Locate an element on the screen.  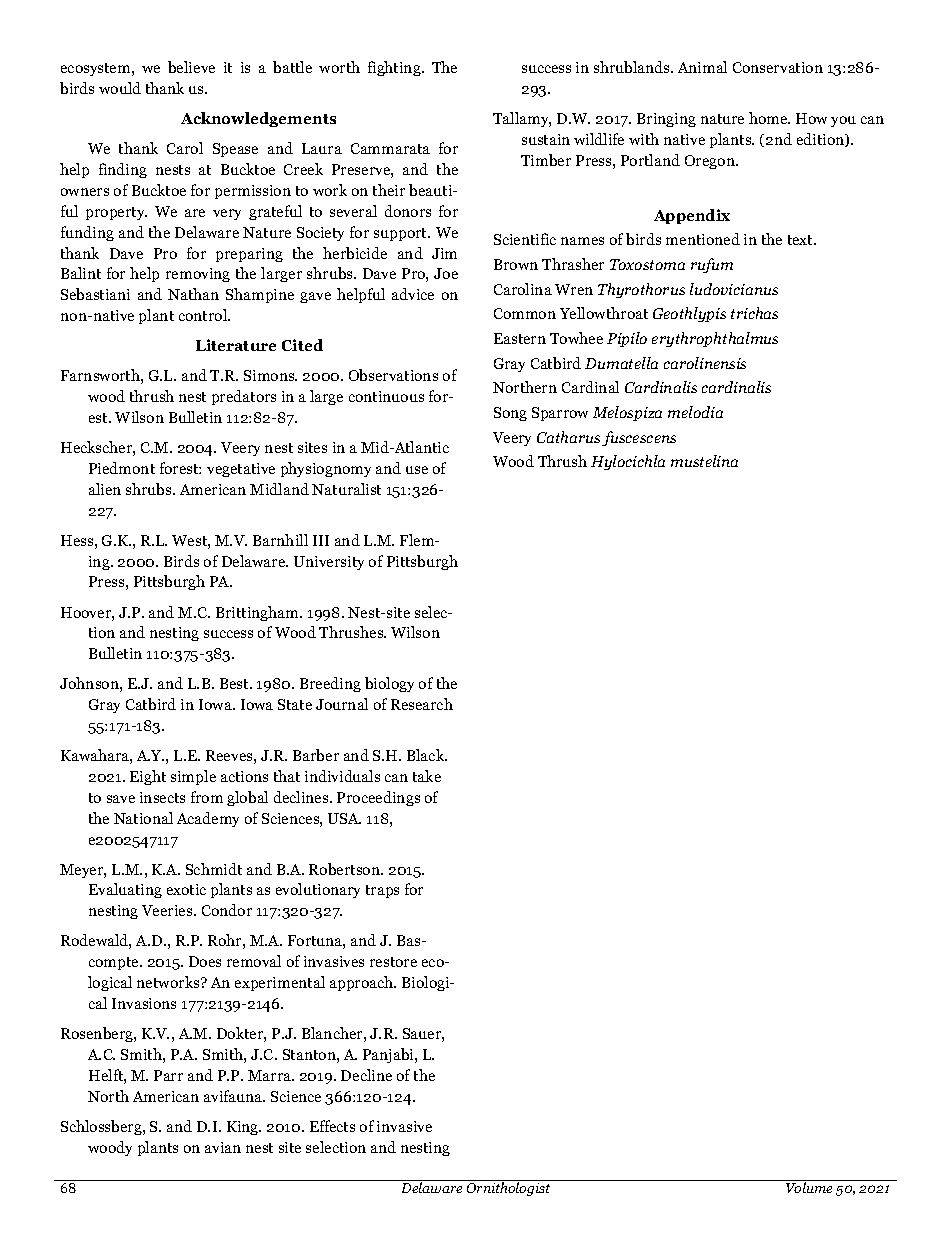
Schmidt is located at coordinates (214, 869).
